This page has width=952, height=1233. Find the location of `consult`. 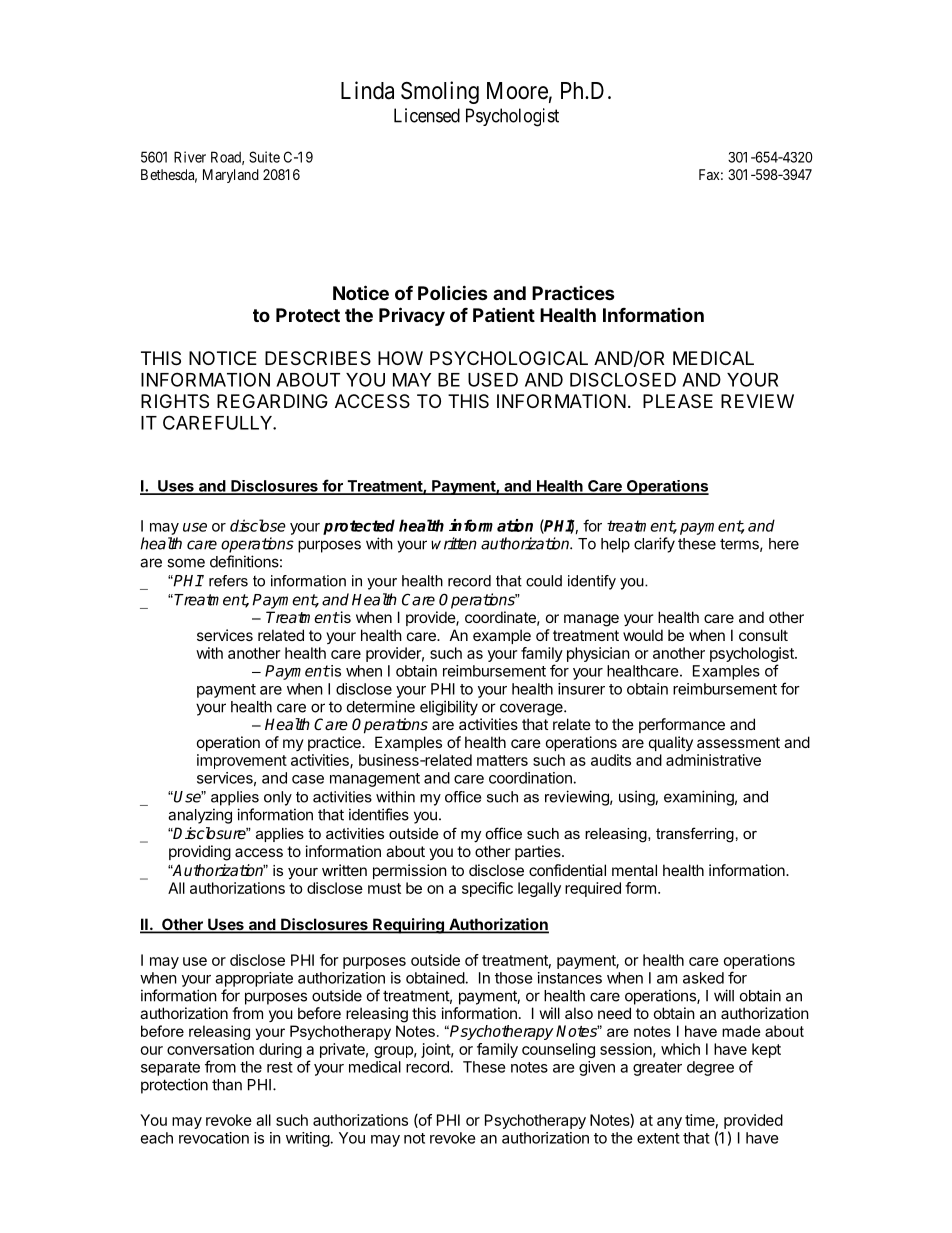

consult is located at coordinates (763, 635).
